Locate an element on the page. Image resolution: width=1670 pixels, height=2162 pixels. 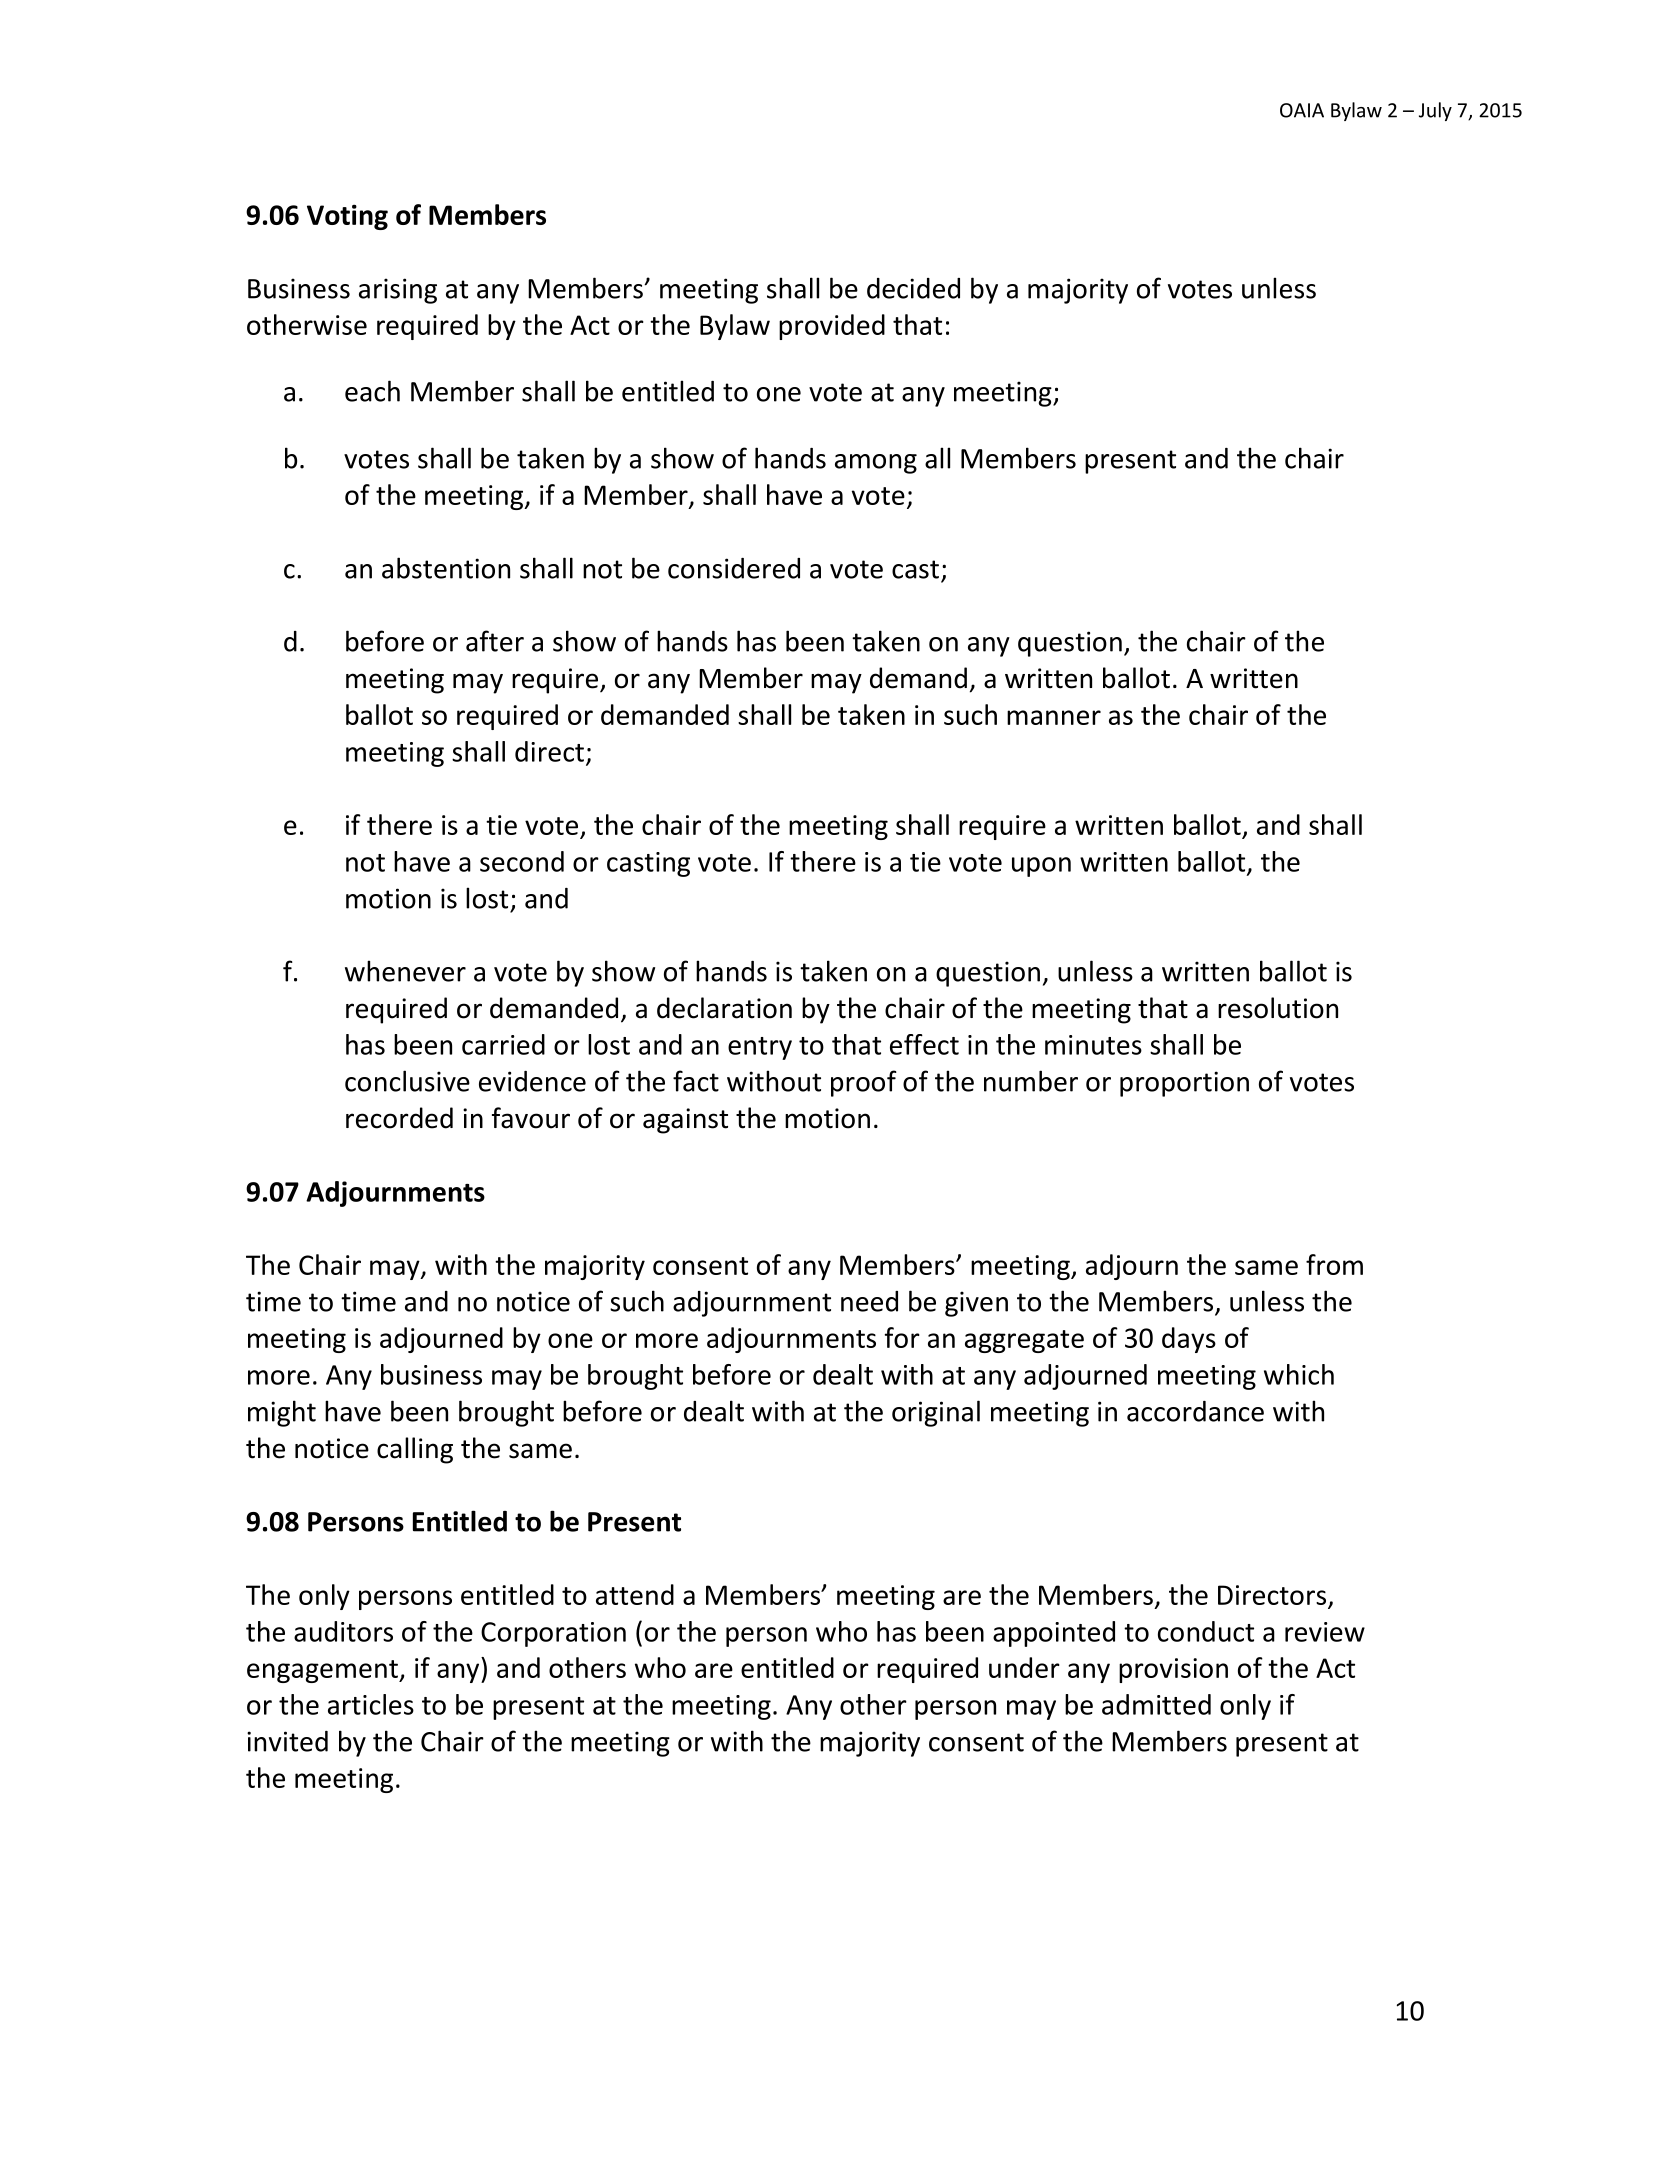
proof is located at coordinates (864, 1083).
